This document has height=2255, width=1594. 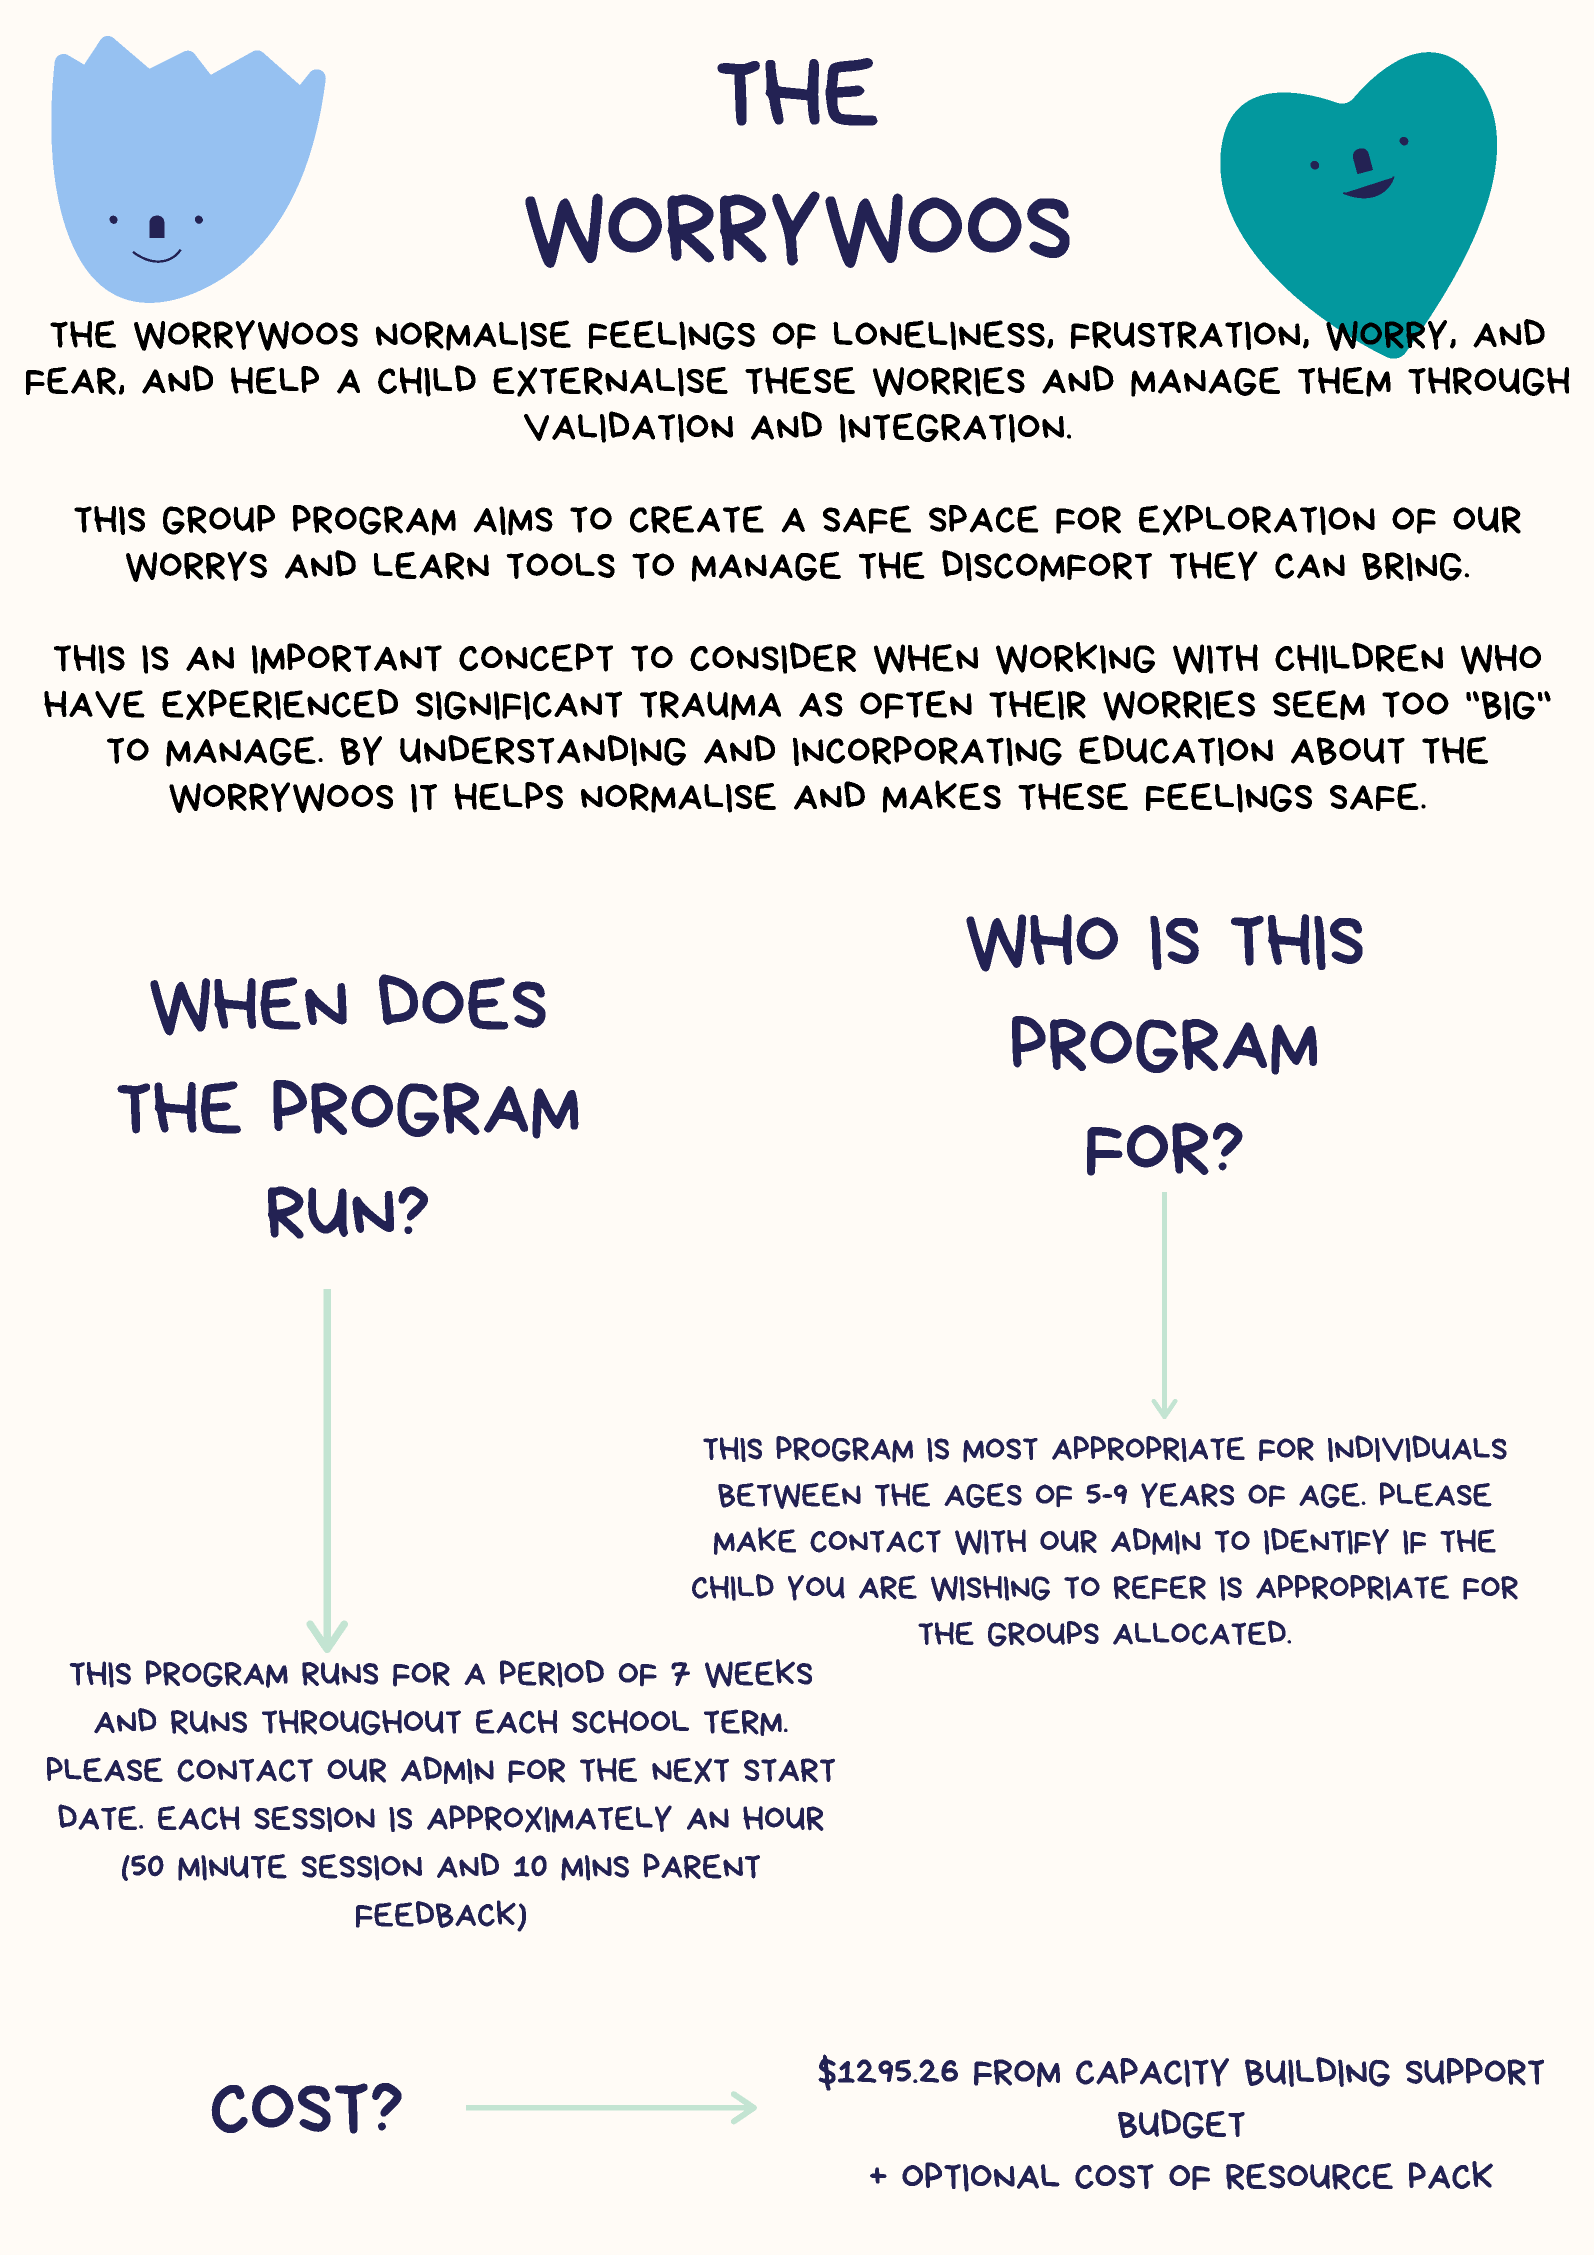 What do you see at coordinates (437, 1915) in the document?
I see `FEEDBACK` at bounding box center [437, 1915].
